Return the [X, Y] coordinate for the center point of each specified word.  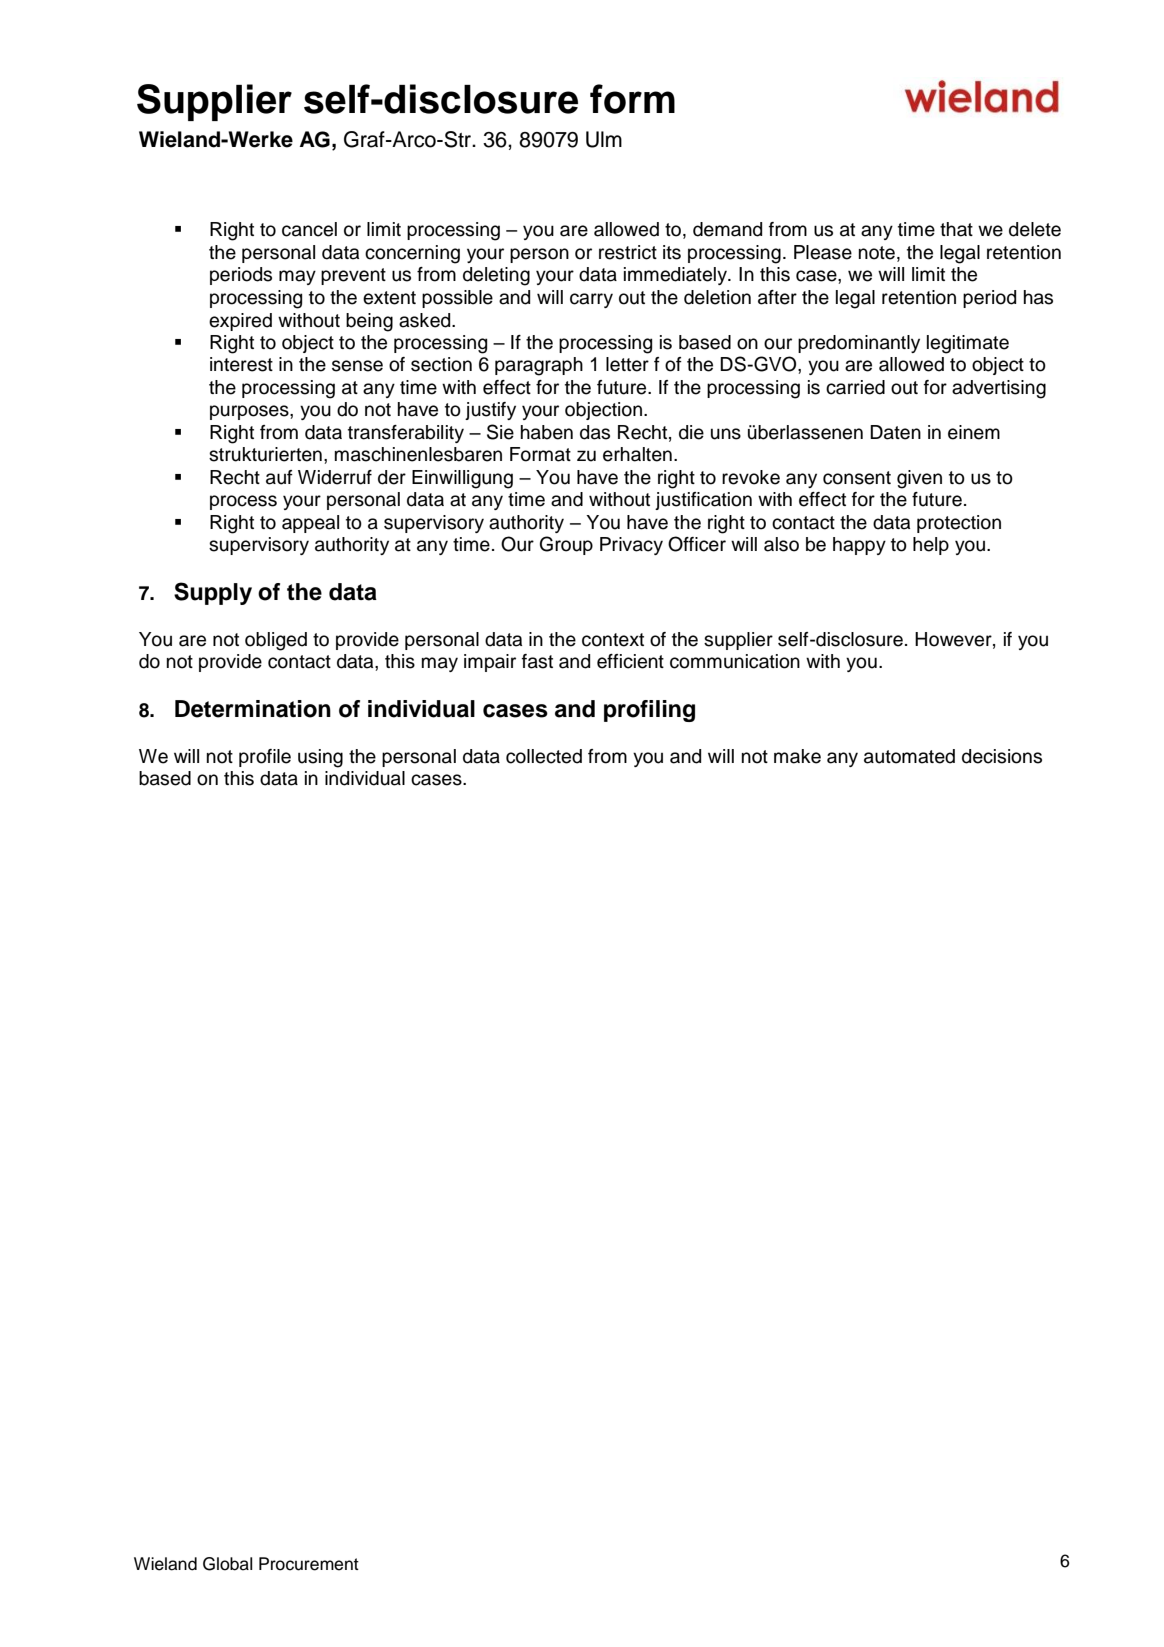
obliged [276, 641]
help [931, 546]
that [956, 229]
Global [227, 1564]
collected [544, 756]
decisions [1002, 756]
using [320, 758]
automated [909, 756]
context [613, 640]
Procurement [309, 1564]
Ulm [604, 139]
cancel [309, 229]
